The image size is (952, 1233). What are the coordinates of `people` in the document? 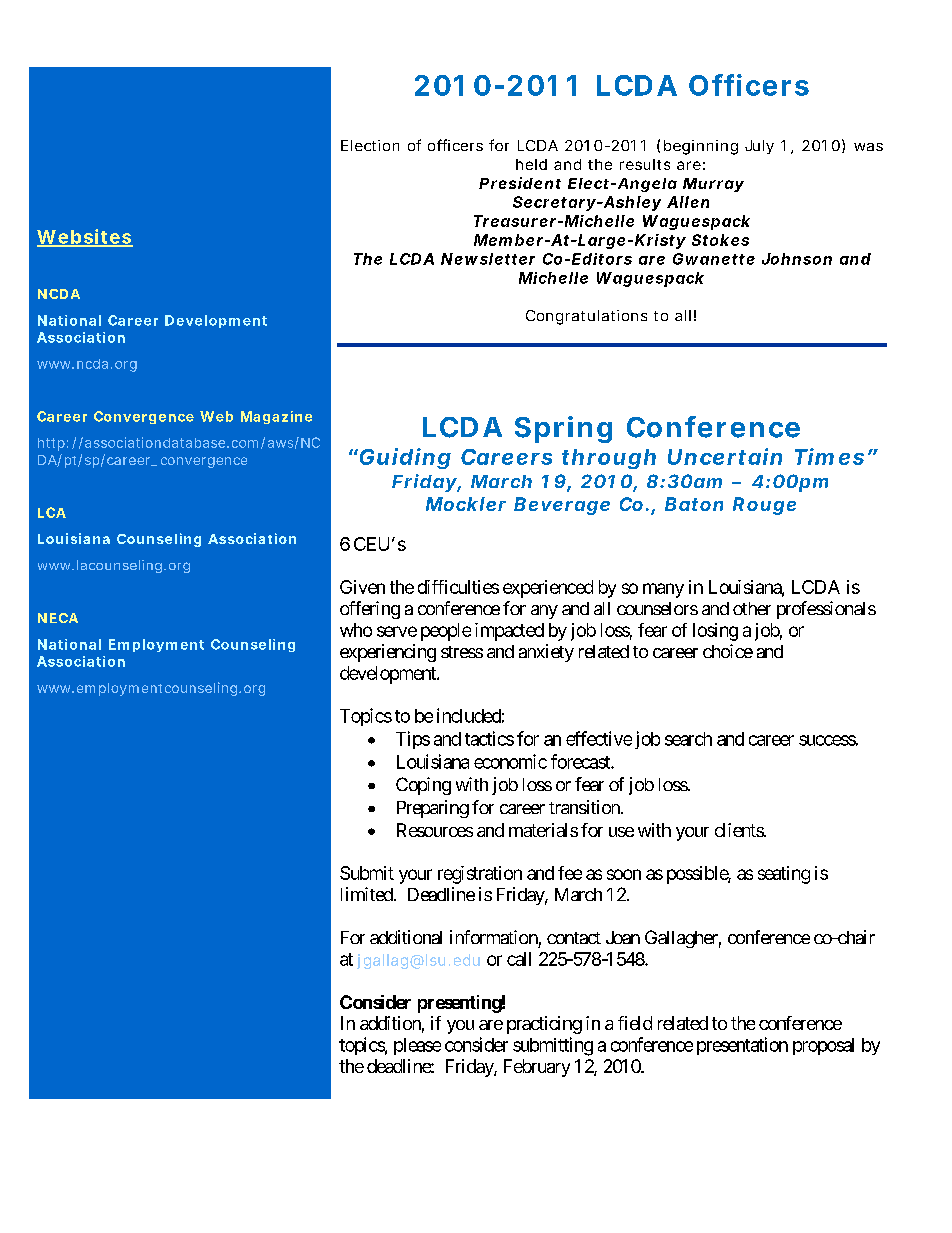 It's located at (446, 632).
